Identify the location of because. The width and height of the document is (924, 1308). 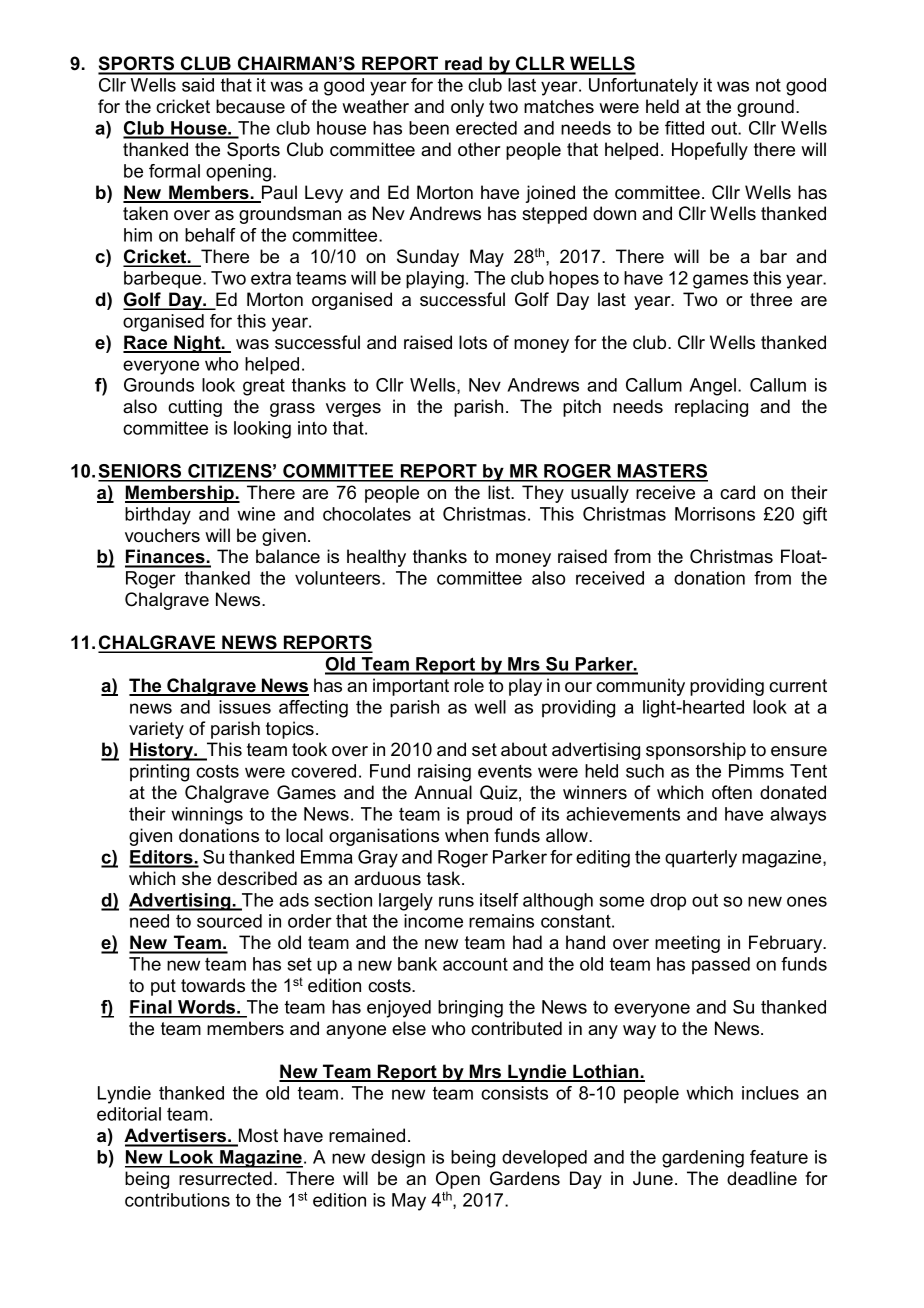
(250, 106).
